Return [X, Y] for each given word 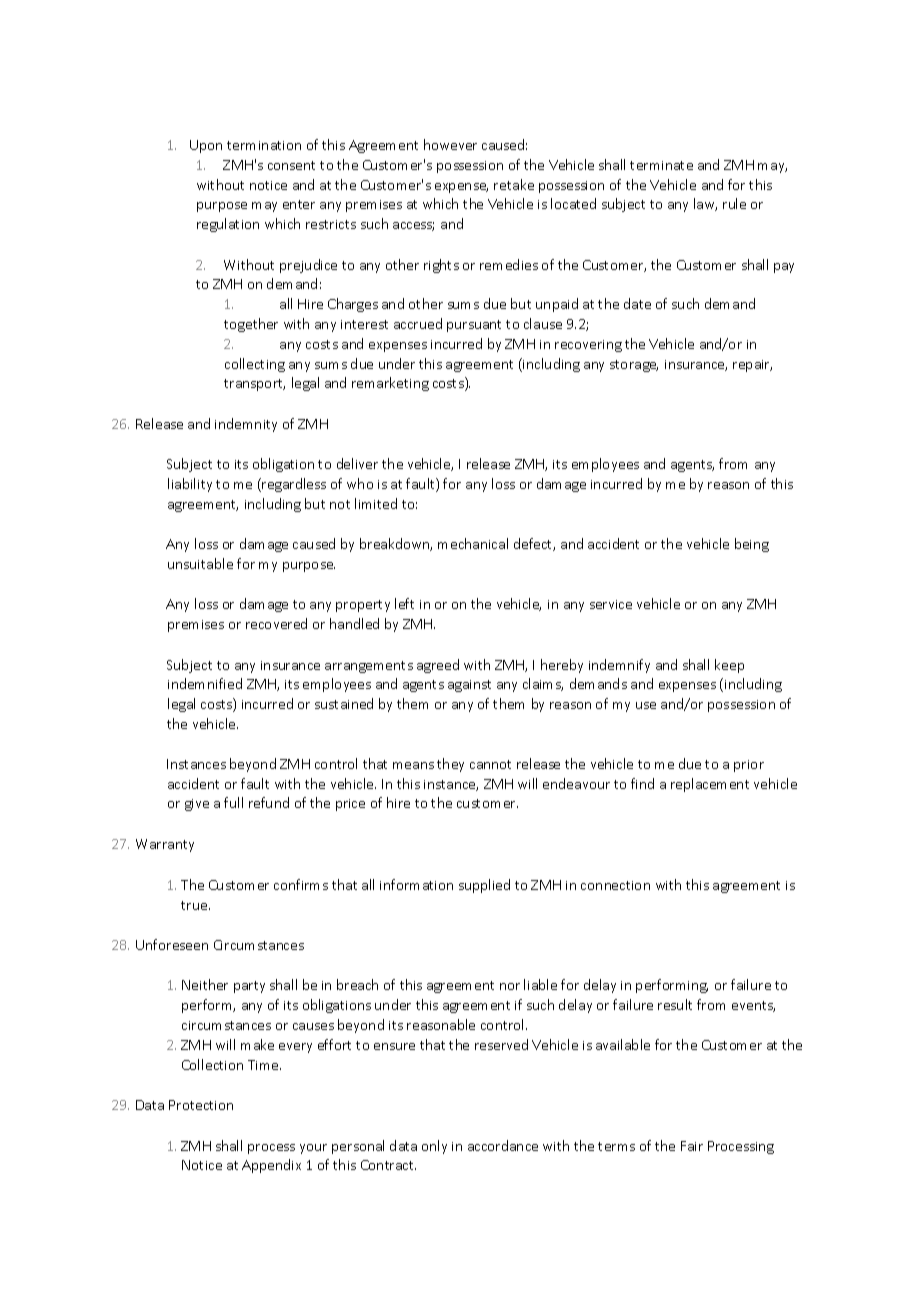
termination [264, 145]
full [233, 802]
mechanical [473, 543]
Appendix [271, 1166]
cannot [490, 764]
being [752, 545]
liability [190, 485]
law [705, 204]
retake [514, 184]
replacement [710, 785]
